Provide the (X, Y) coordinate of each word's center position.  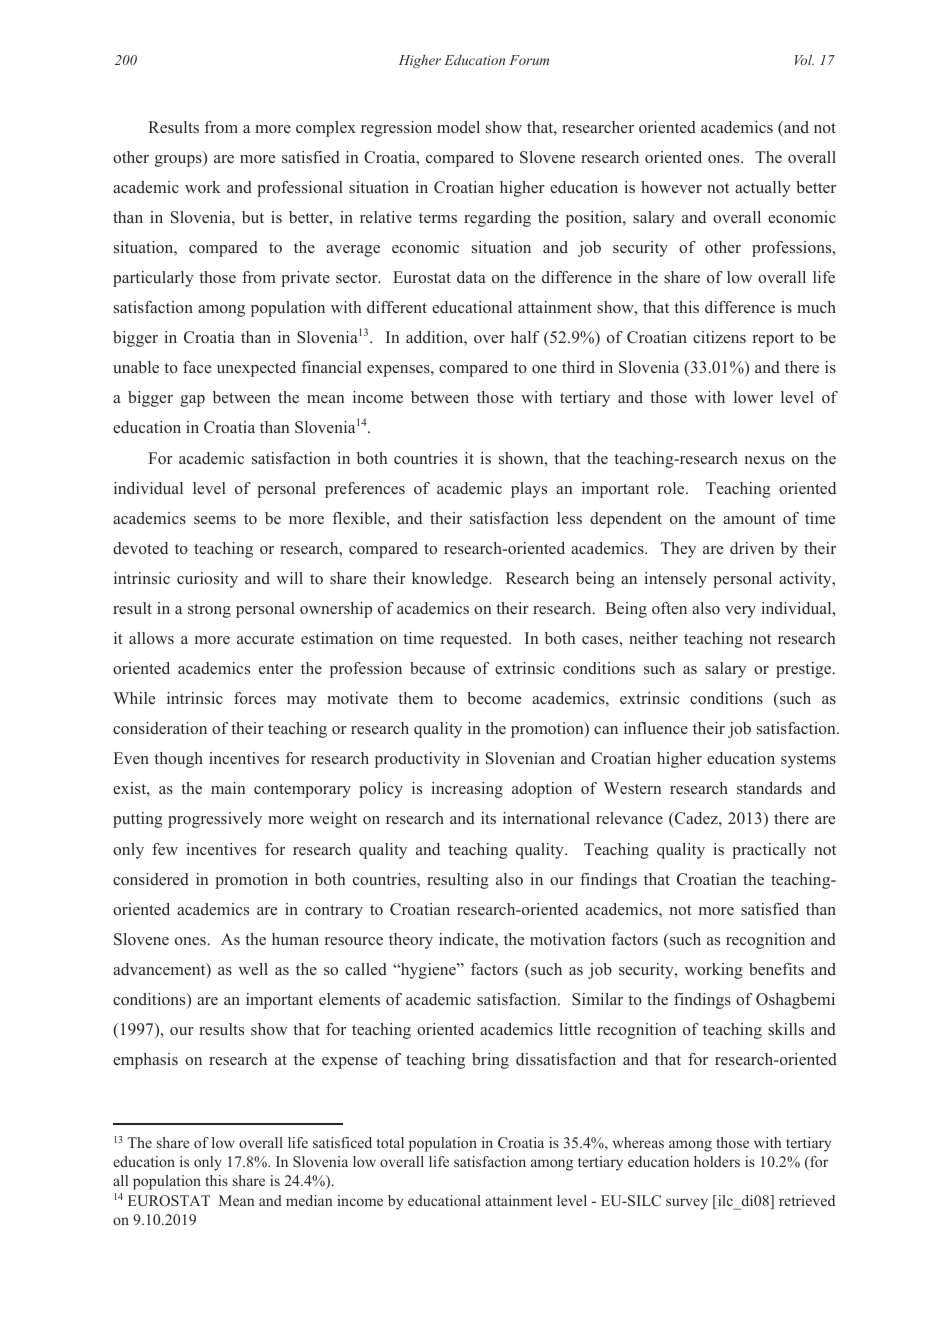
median (309, 1200)
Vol (804, 59)
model (458, 127)
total (390, 1142)
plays (529, 490)
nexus (765, 460)
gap (192, 401)
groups (179, 161)
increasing (467, 790)
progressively (215, 820)
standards (769, 788)
